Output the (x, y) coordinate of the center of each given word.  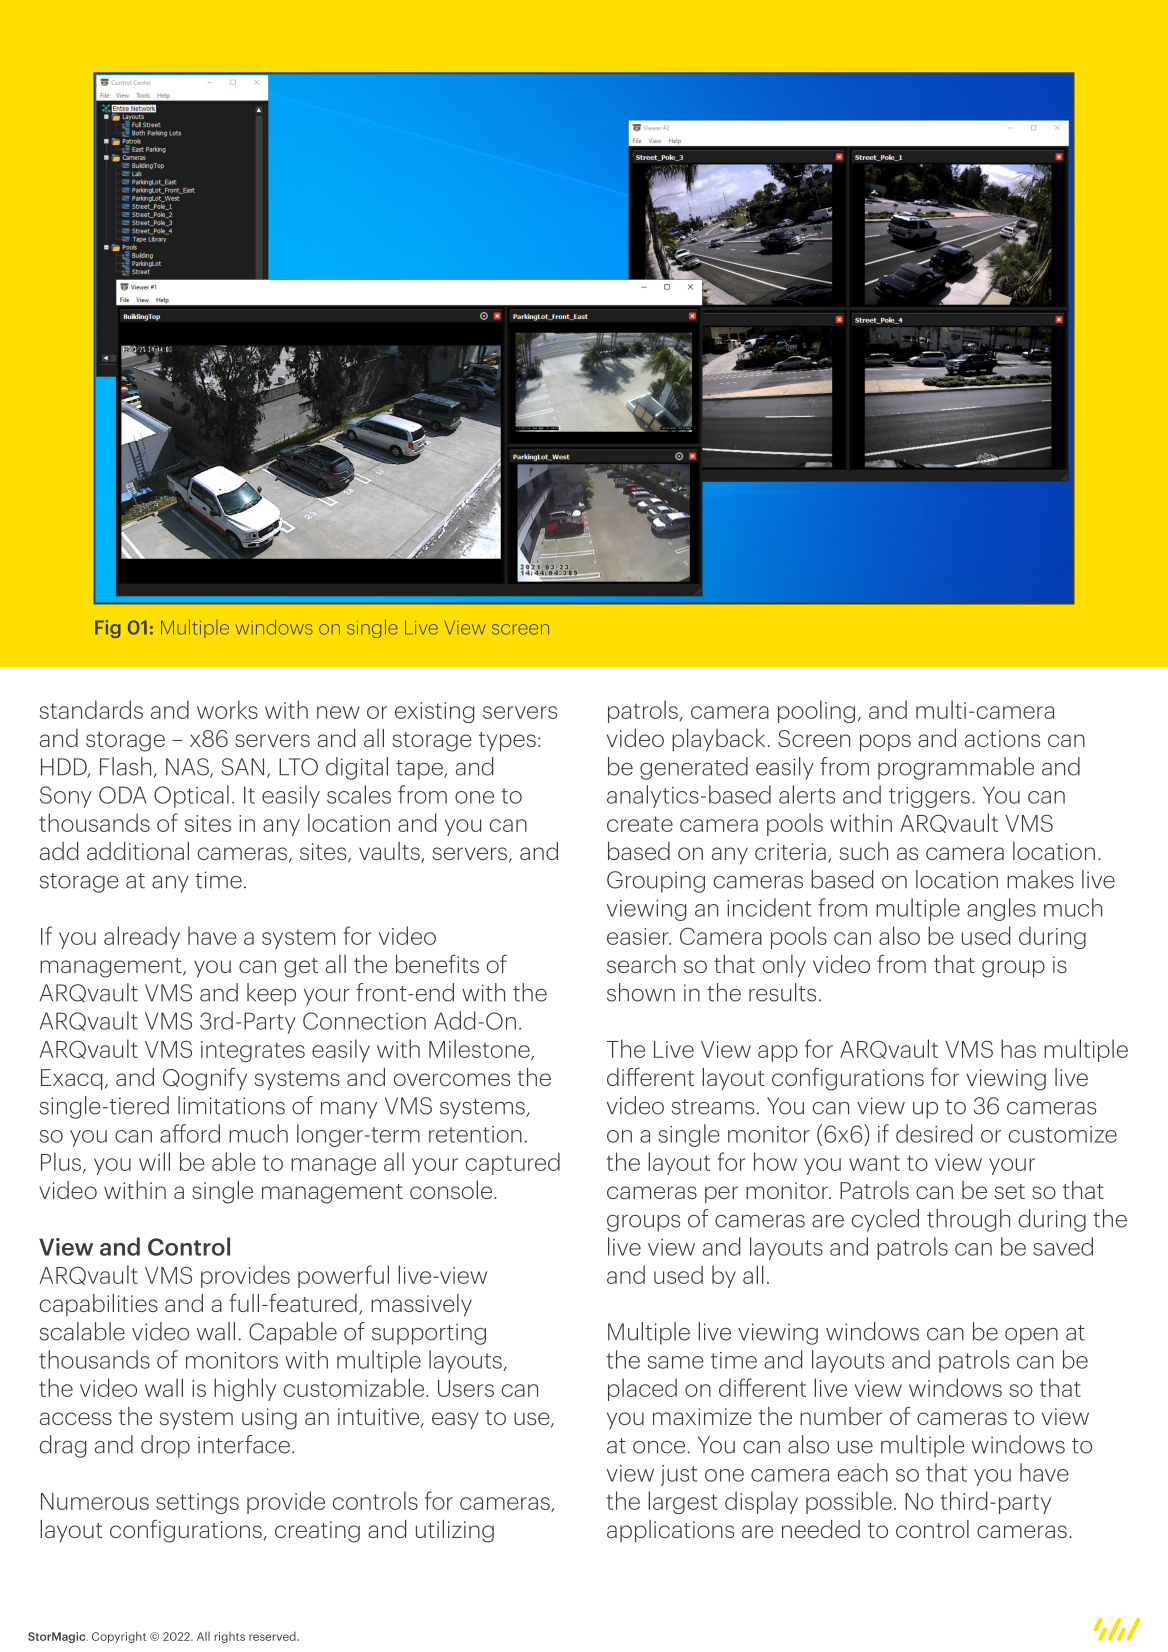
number (841, 1416)
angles (1001, 909)
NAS (188, 768)
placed (642, 1389)
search (641, 964)
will (154, 1161)
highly (245, 1389)
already (142, 937)
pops (885, 743)
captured (513, 1163)
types (507, 742)
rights (229, 1637)
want (874, 1163)
